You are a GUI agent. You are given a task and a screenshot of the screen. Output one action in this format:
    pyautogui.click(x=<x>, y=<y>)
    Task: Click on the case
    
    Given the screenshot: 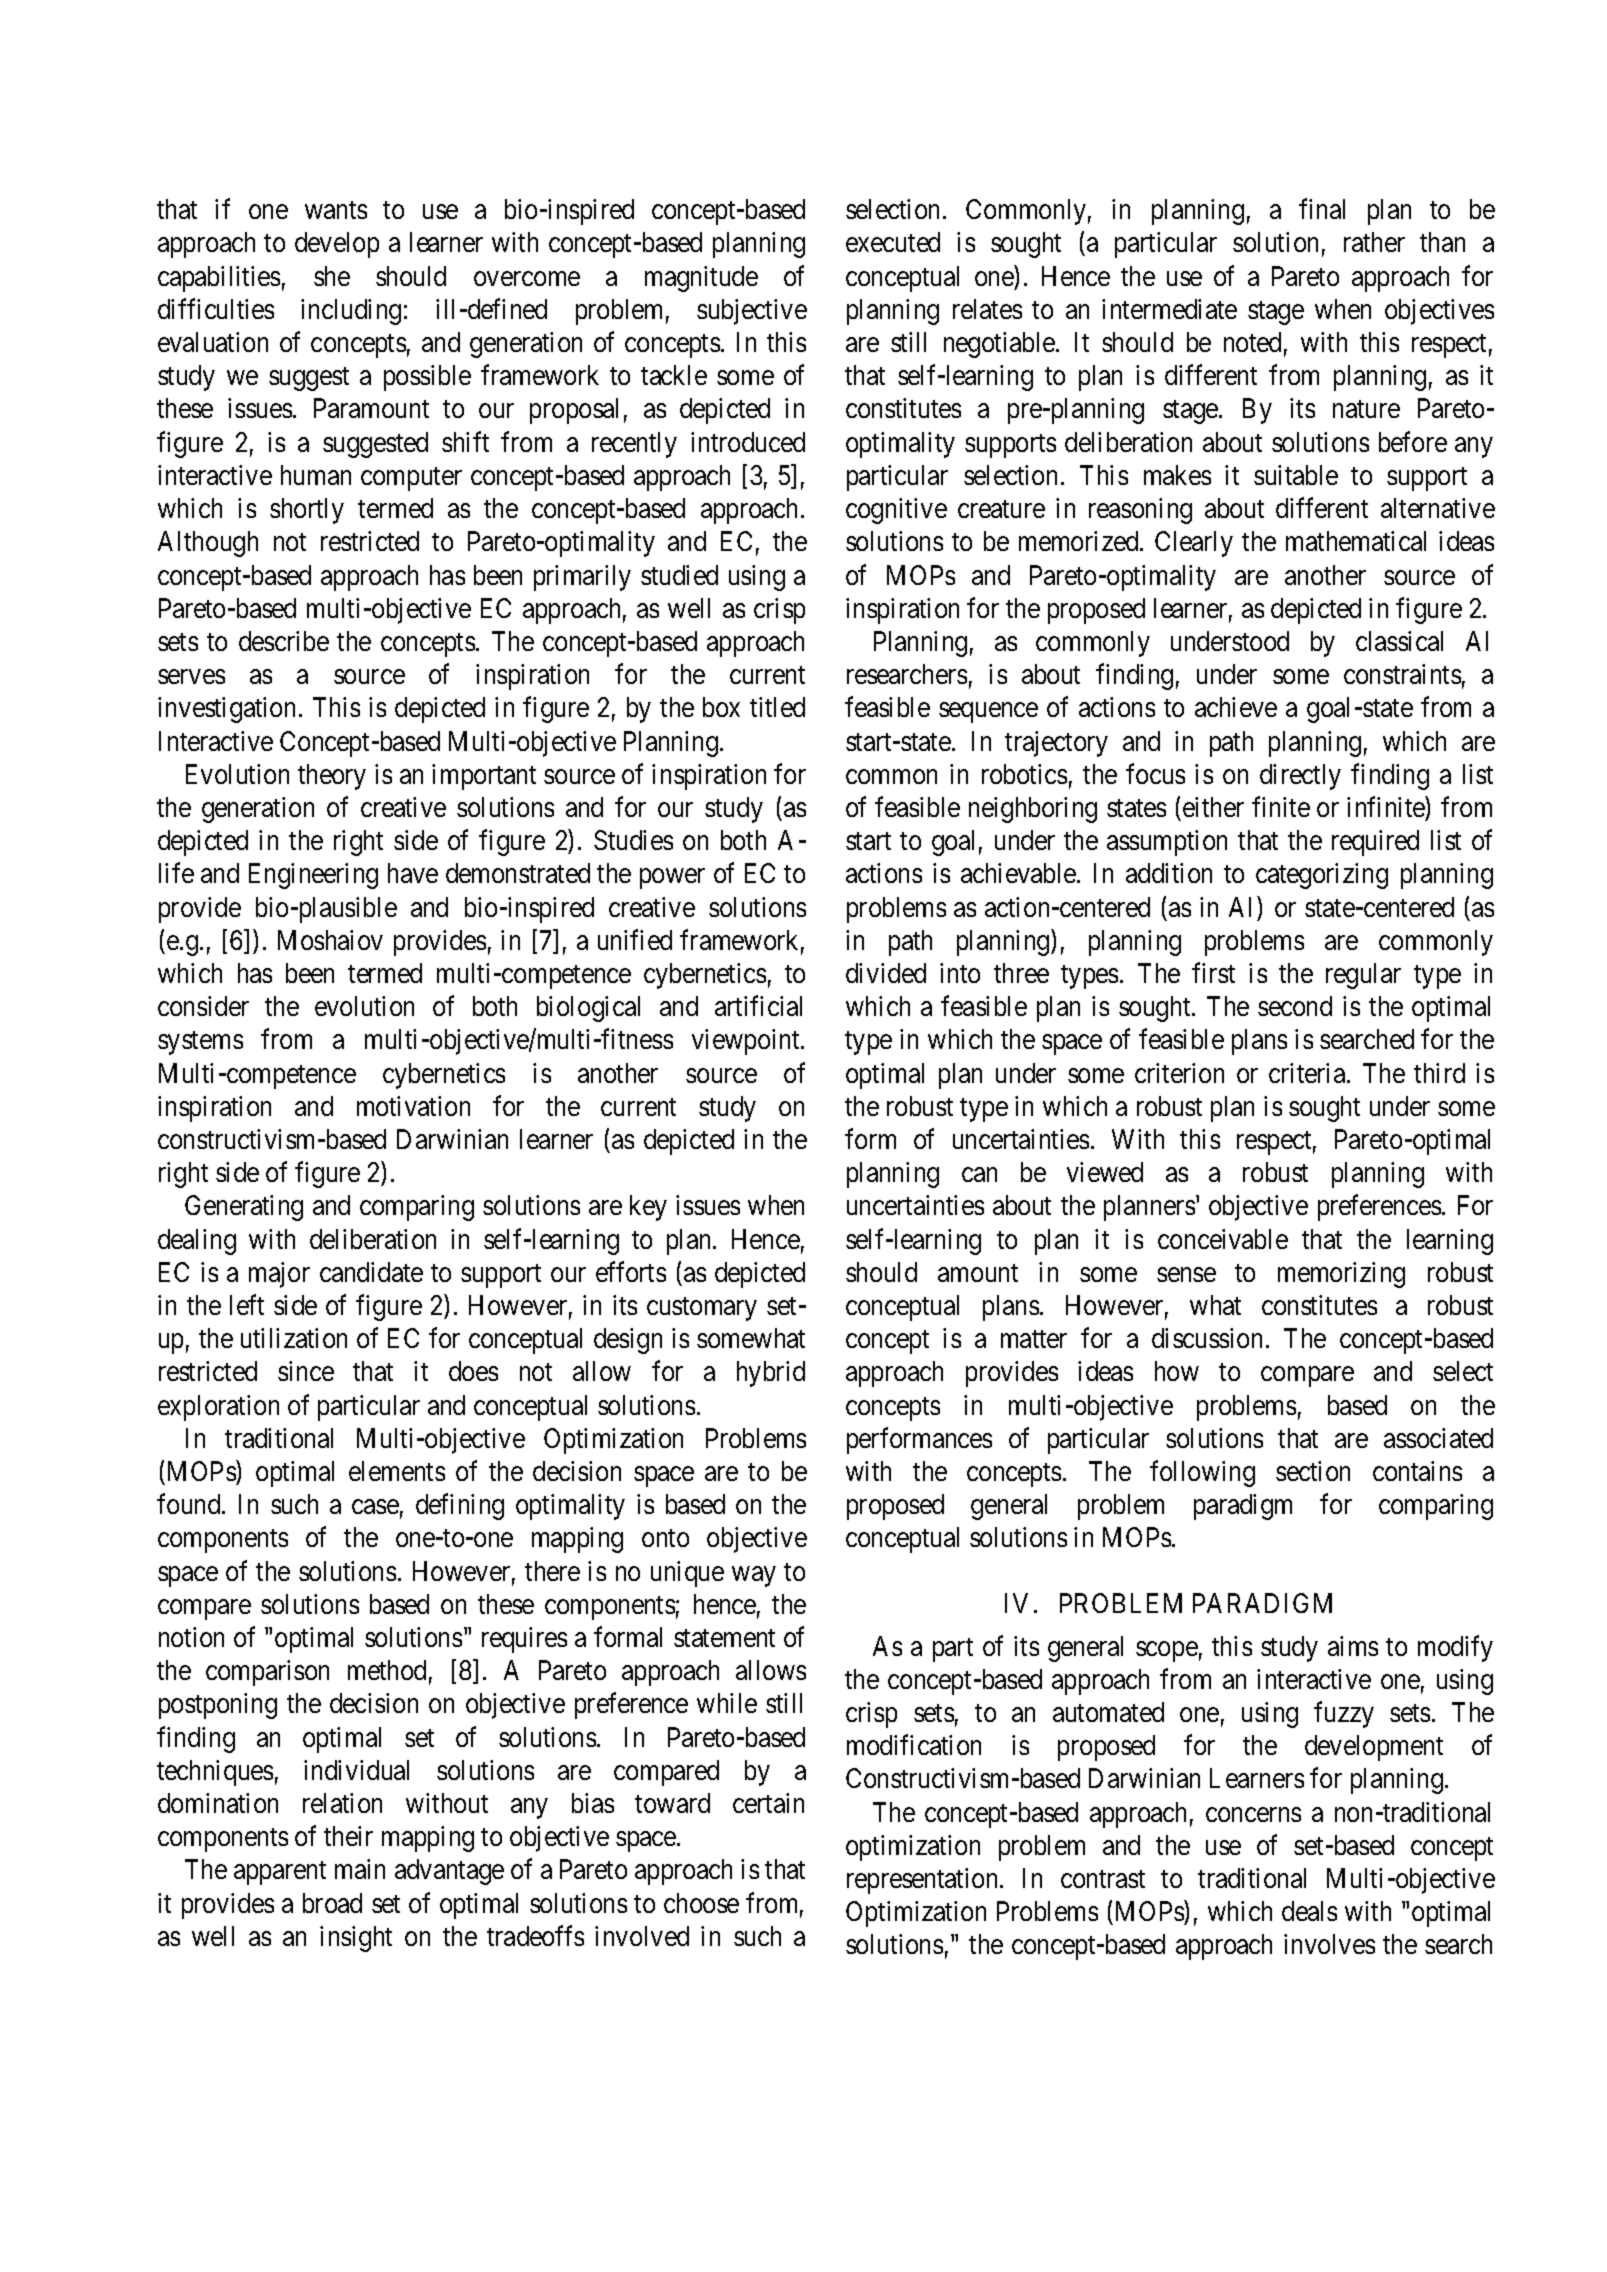 What is the action you would take?
    pyautogui.click(x=375, y=1507)
